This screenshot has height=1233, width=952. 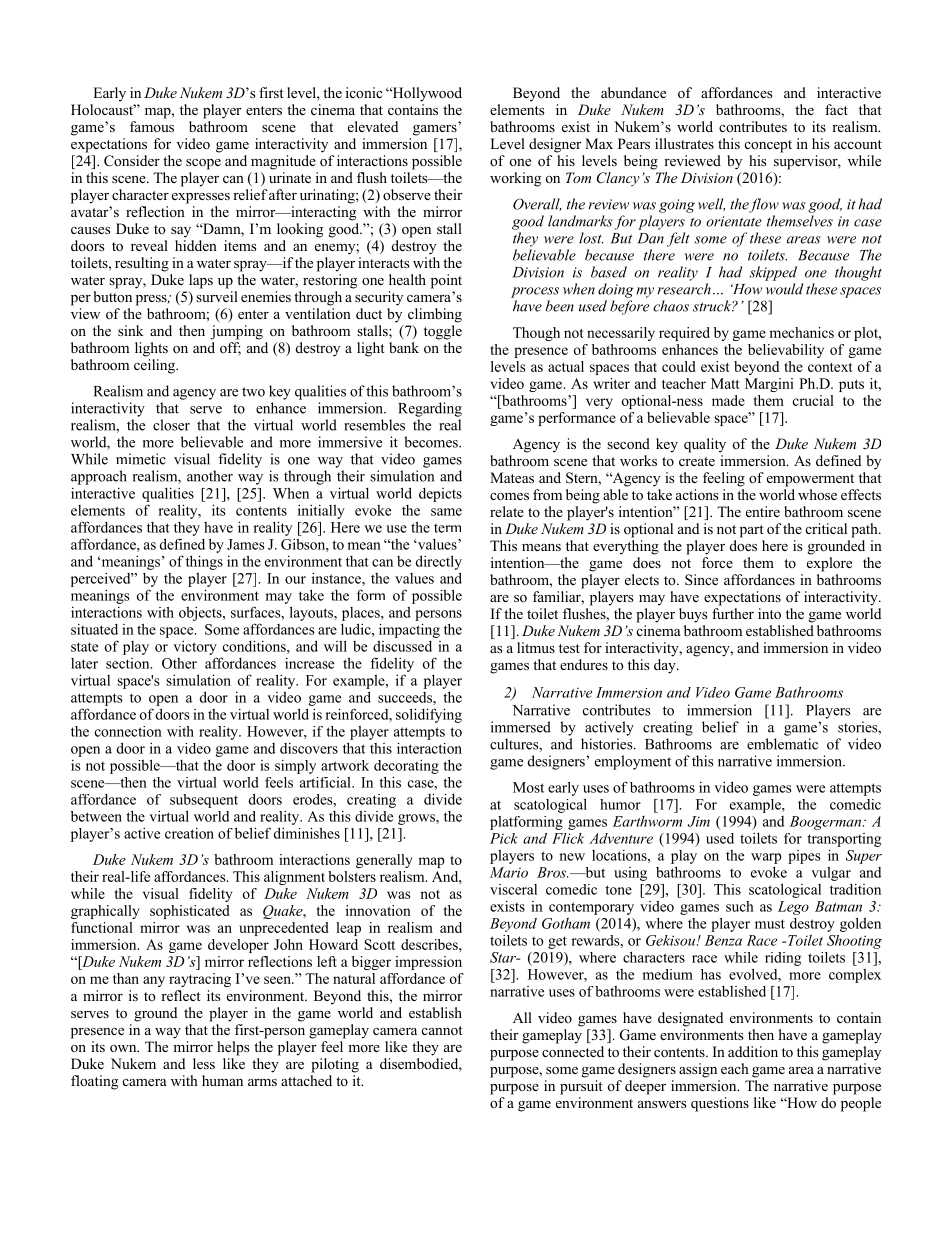 What do you see at coordinates (515, 179) in the screenshot?
I see `working` at bounding box center [515, 179].
